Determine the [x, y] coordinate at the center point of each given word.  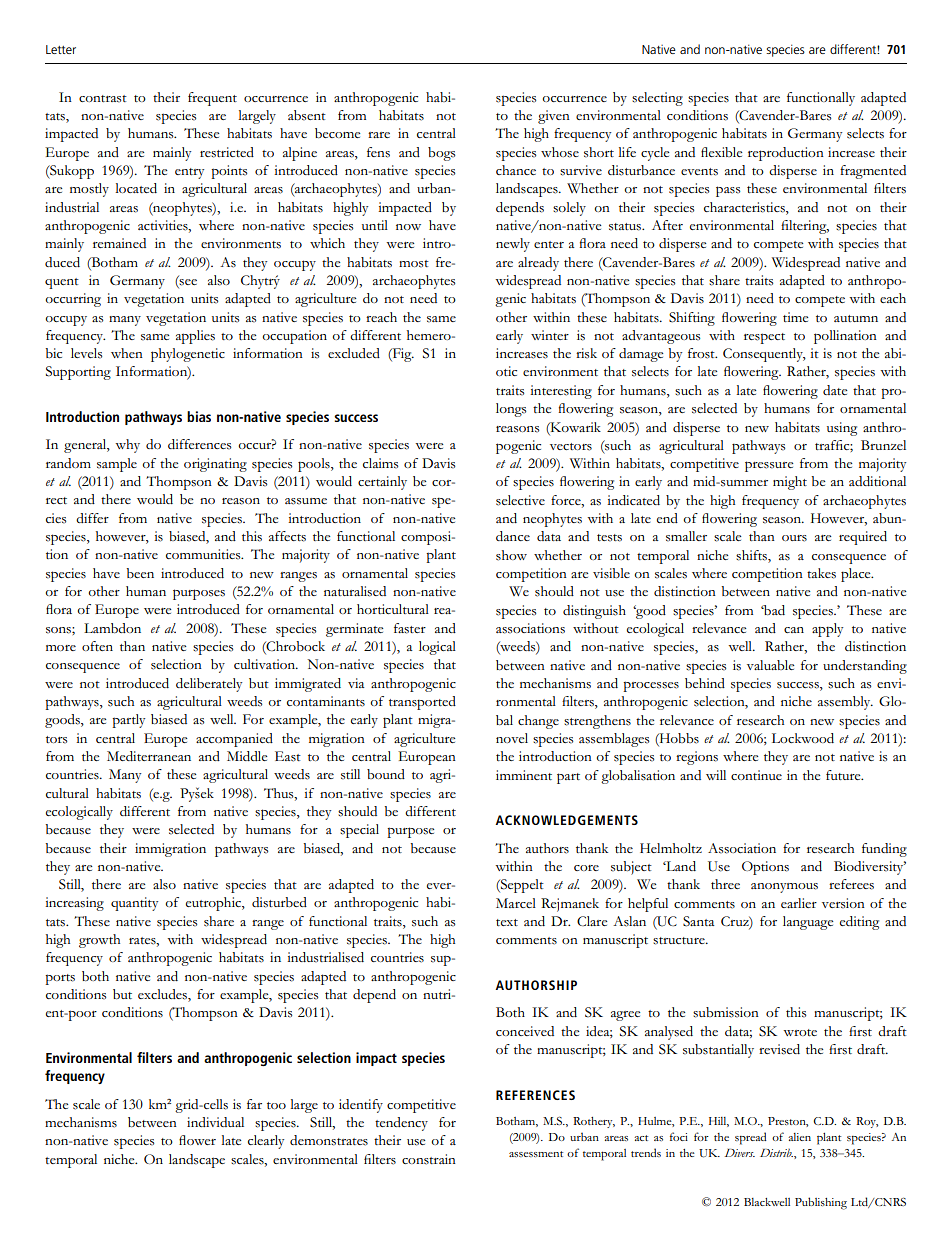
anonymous [784, 888]
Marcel [516, 903]
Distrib [776, 1153]
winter [550, 335]
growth [99, 941]
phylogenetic [188, 355]
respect [764, 338]
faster [410, 628]
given [554, 117]
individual [215, 1122]
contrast [103, 99]
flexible [721, 152]
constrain [429, 1159]
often [97, 646]
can [794, 630]
